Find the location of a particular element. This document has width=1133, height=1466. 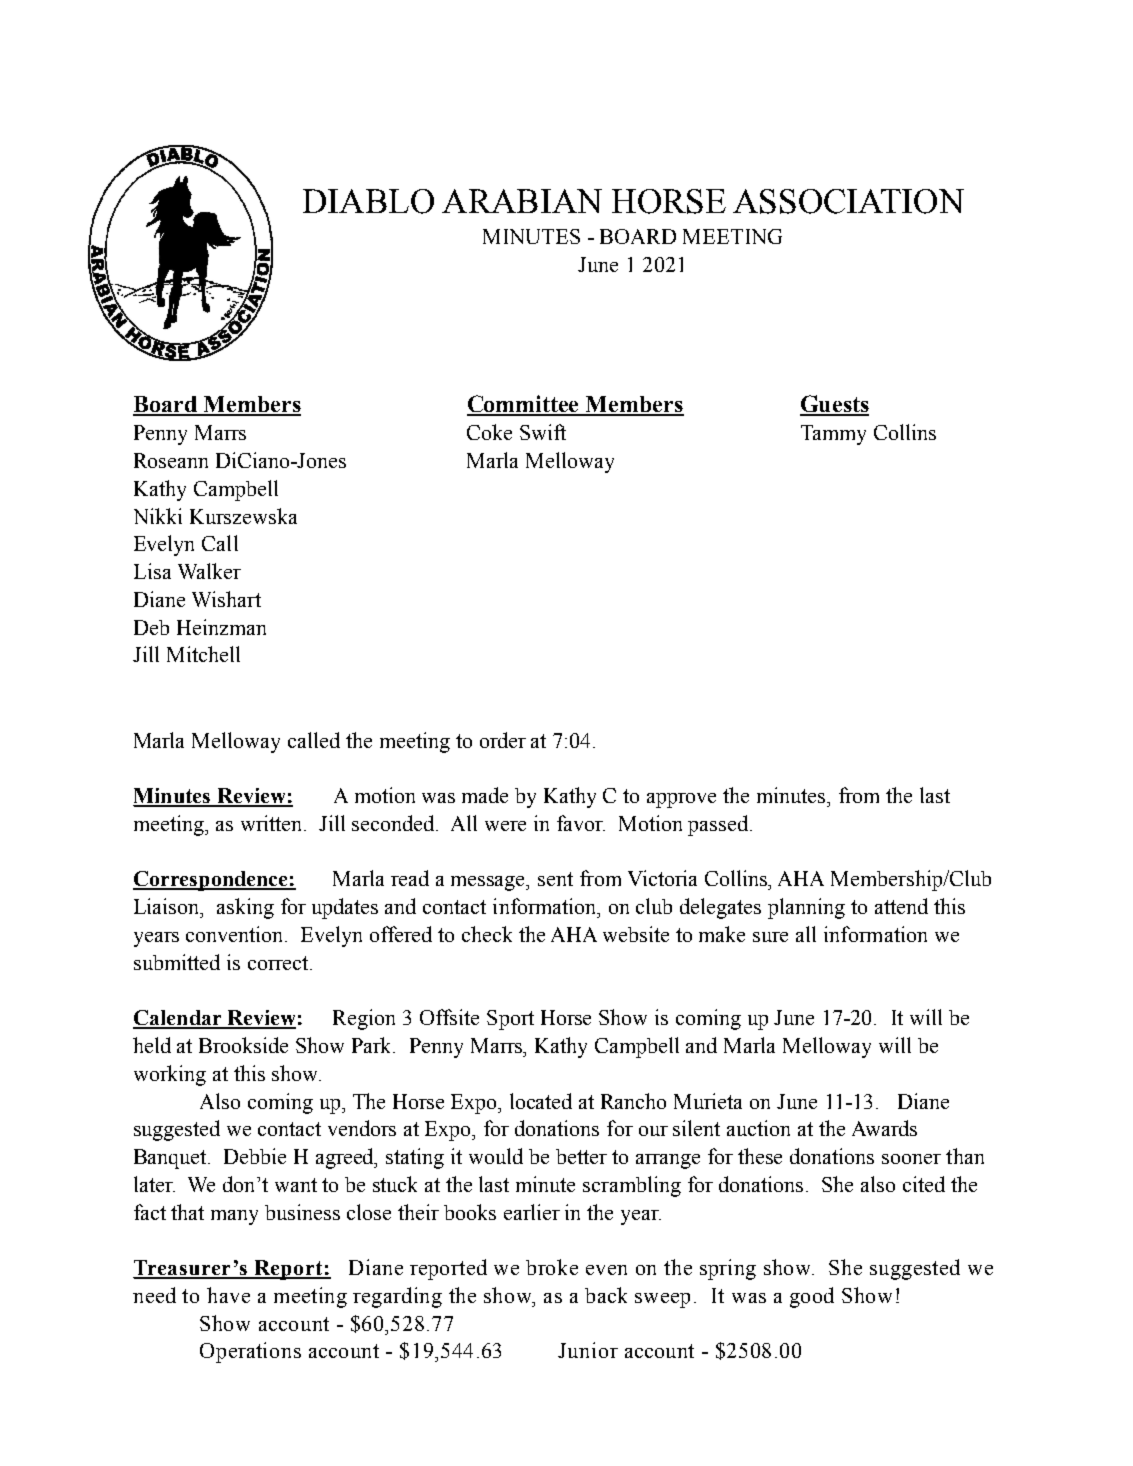

ARABIAN is located at coordinates (522, 201).
